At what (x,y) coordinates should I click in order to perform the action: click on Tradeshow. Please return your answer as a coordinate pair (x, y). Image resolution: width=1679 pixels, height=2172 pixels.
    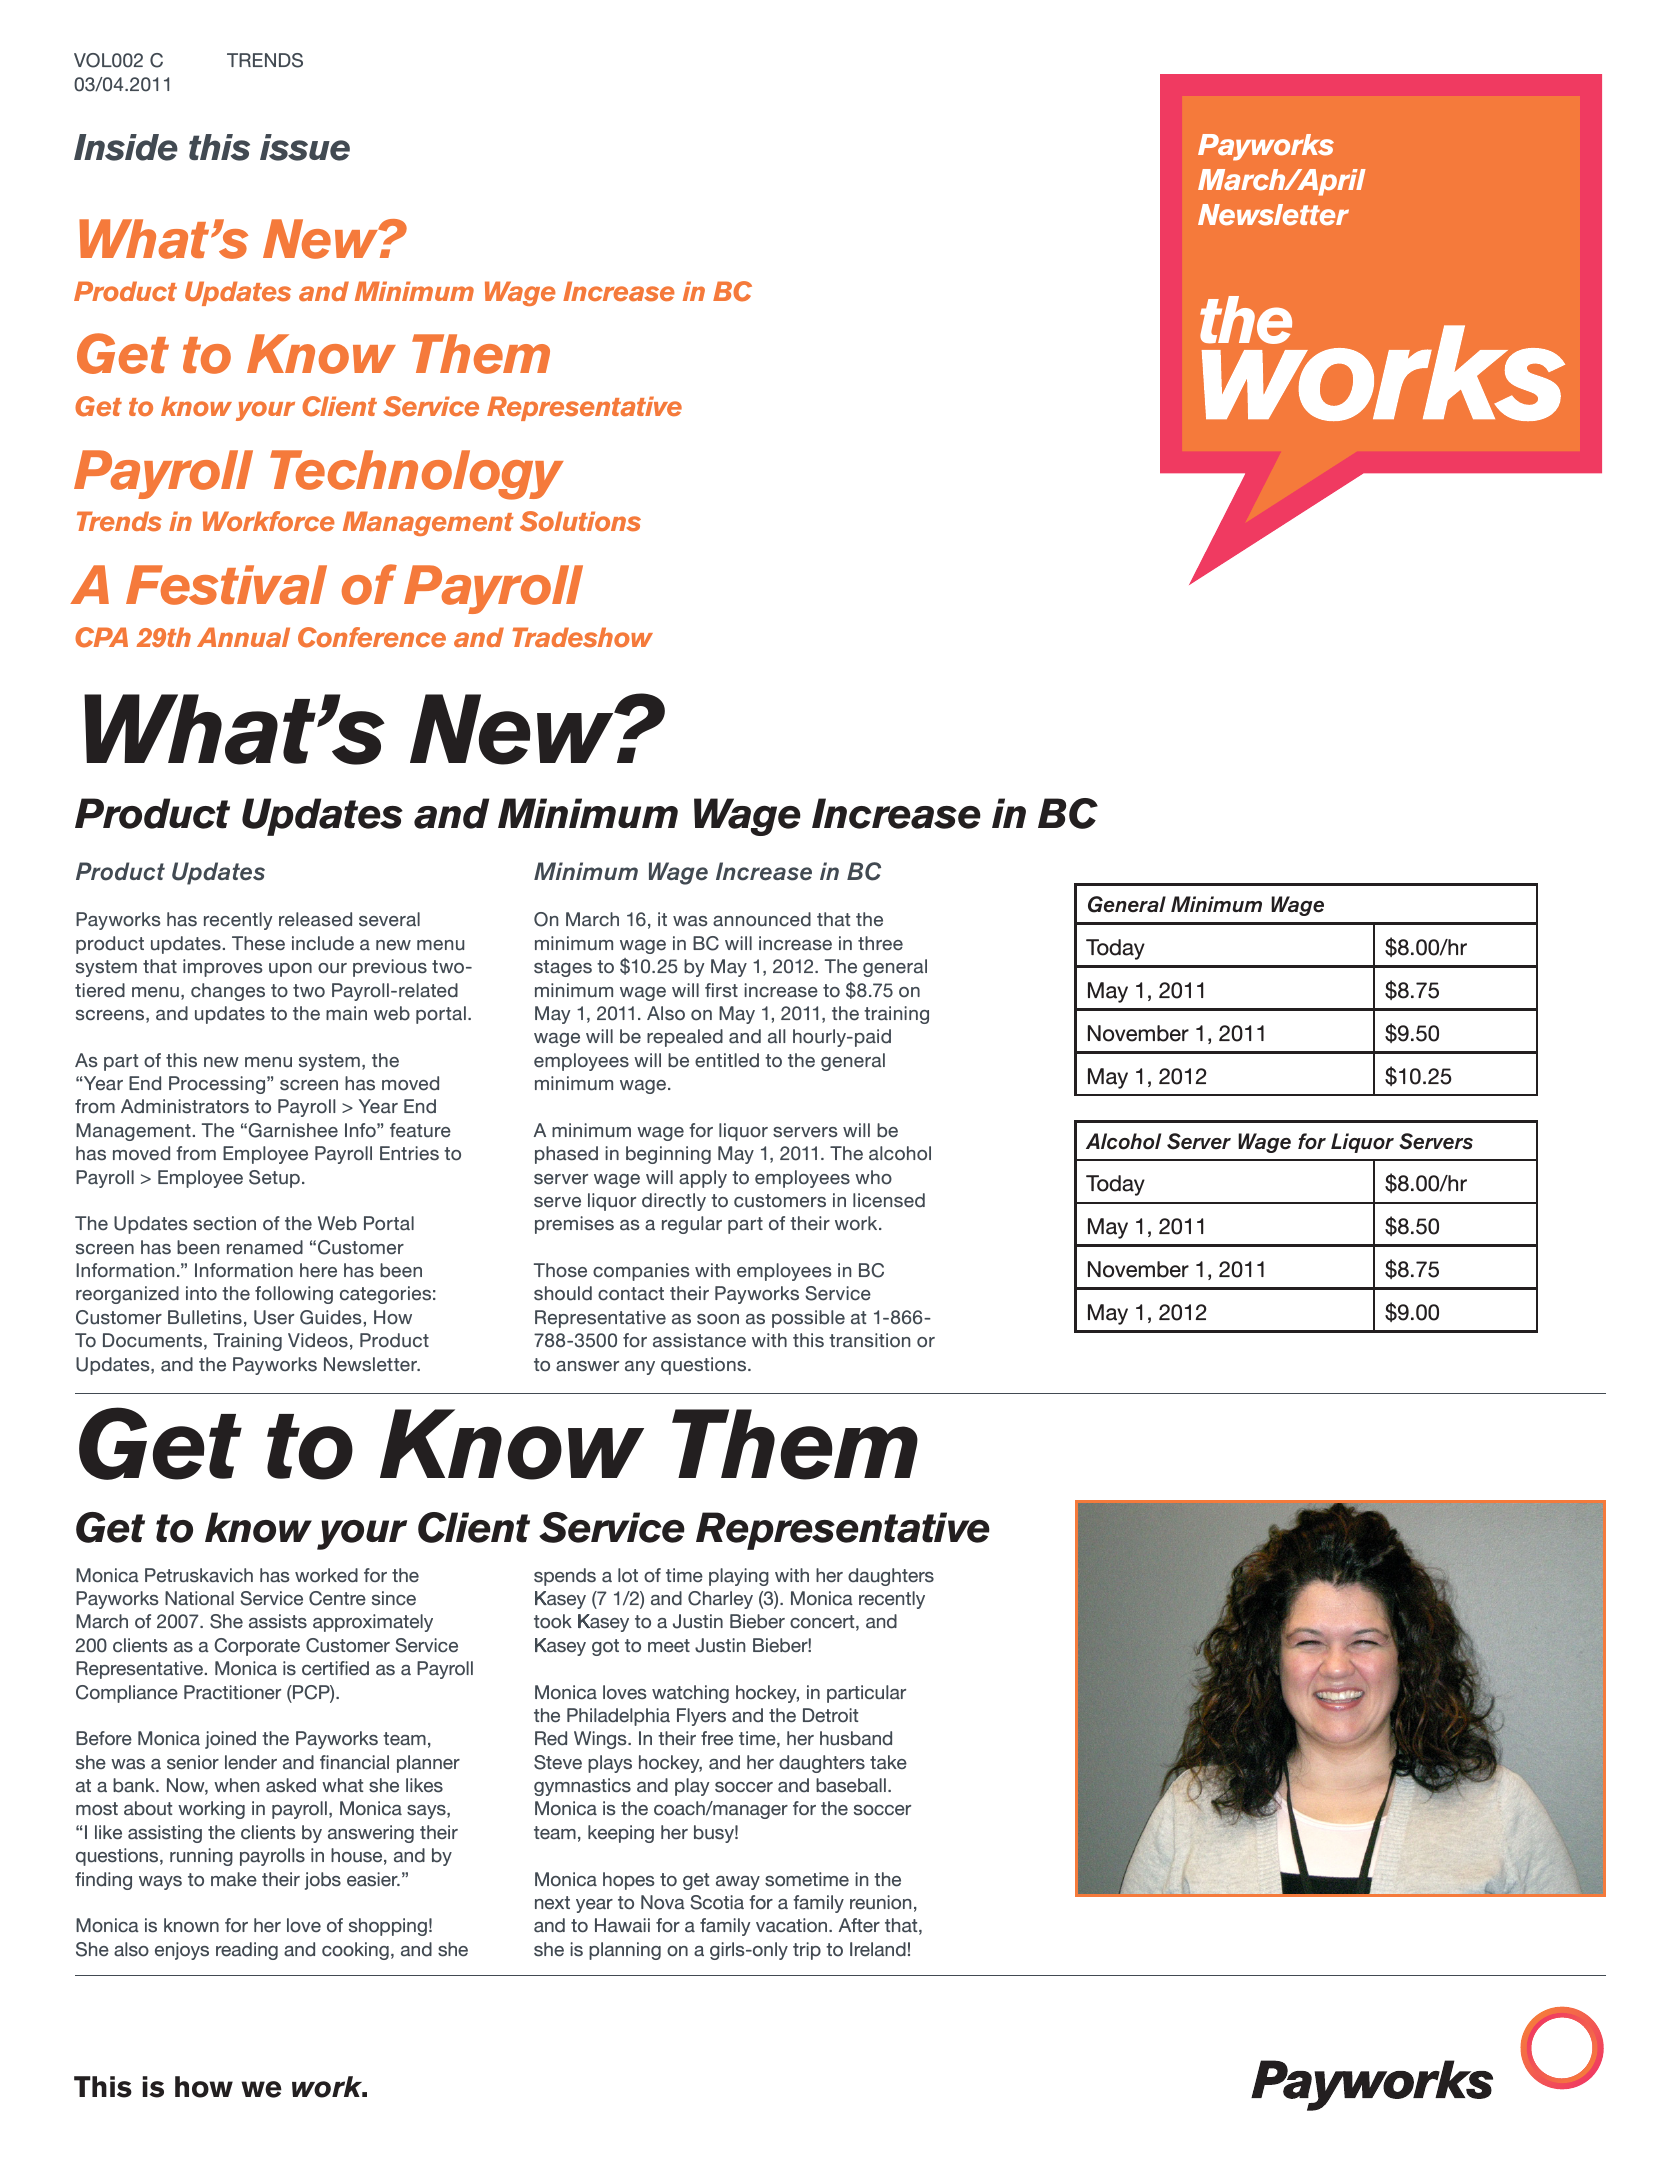
    Looking at the image, I should click on (582, 637).
